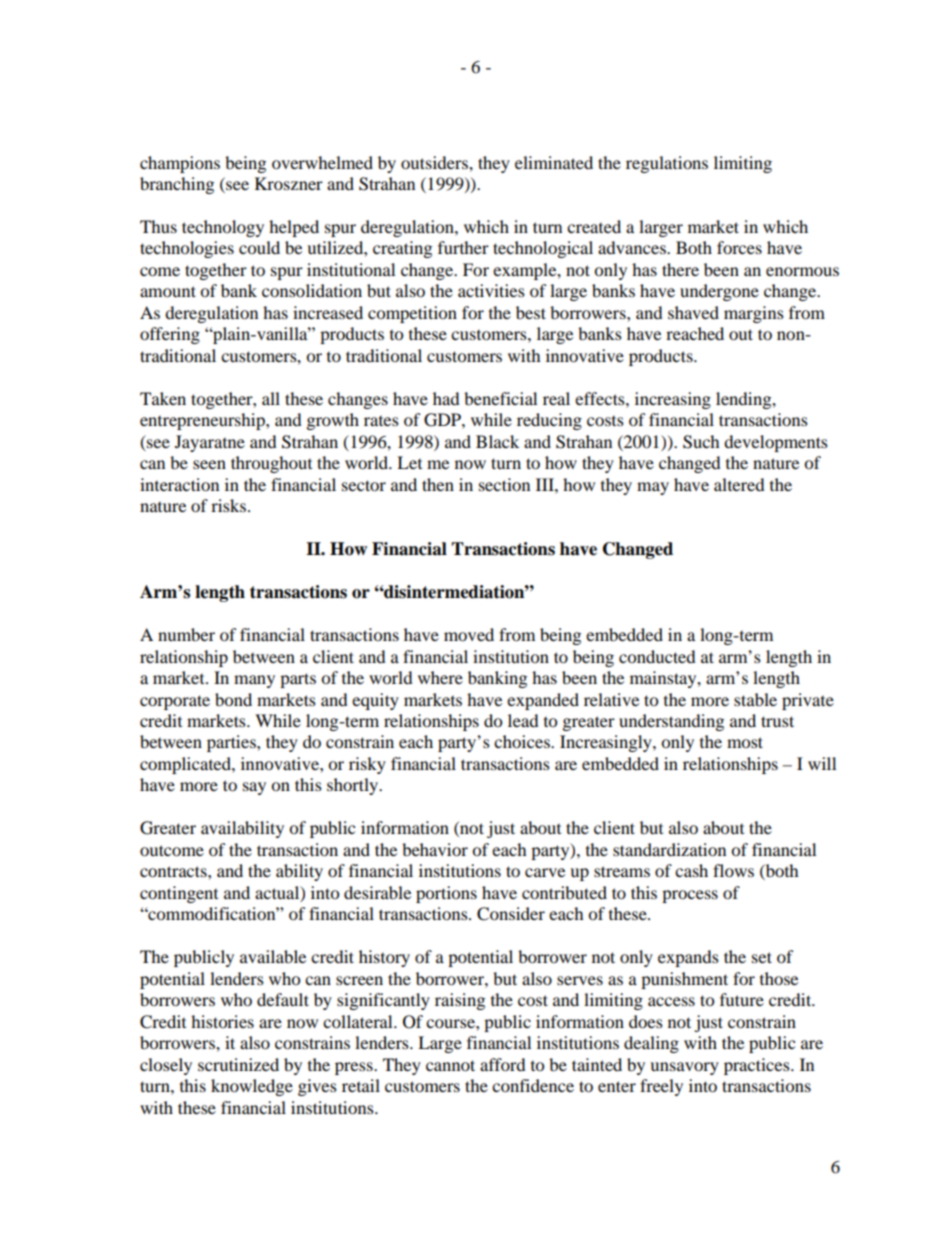 The image size is (952, 1233). What do you see at coordinates (469, 634) in the screenshot?
I see `moved` at bounding box center [469, 634].
